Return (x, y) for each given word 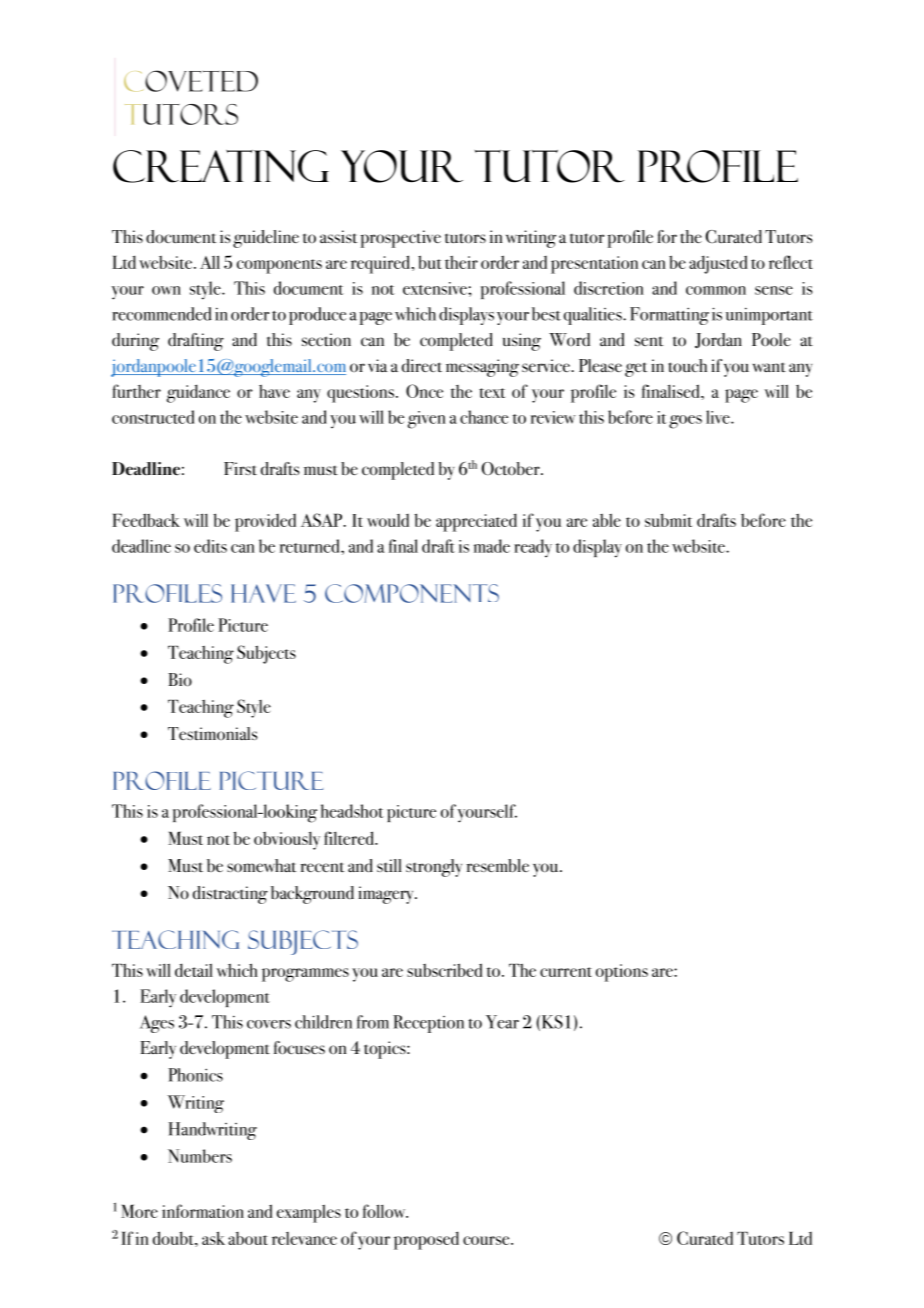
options (622, 973)
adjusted (718, 264)
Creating (221, 166)
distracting (230, 895)
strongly (434, 868)
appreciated (476, 522)
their (461, 262)
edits (210, 546)
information (203, 1211)
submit (668, 520)
